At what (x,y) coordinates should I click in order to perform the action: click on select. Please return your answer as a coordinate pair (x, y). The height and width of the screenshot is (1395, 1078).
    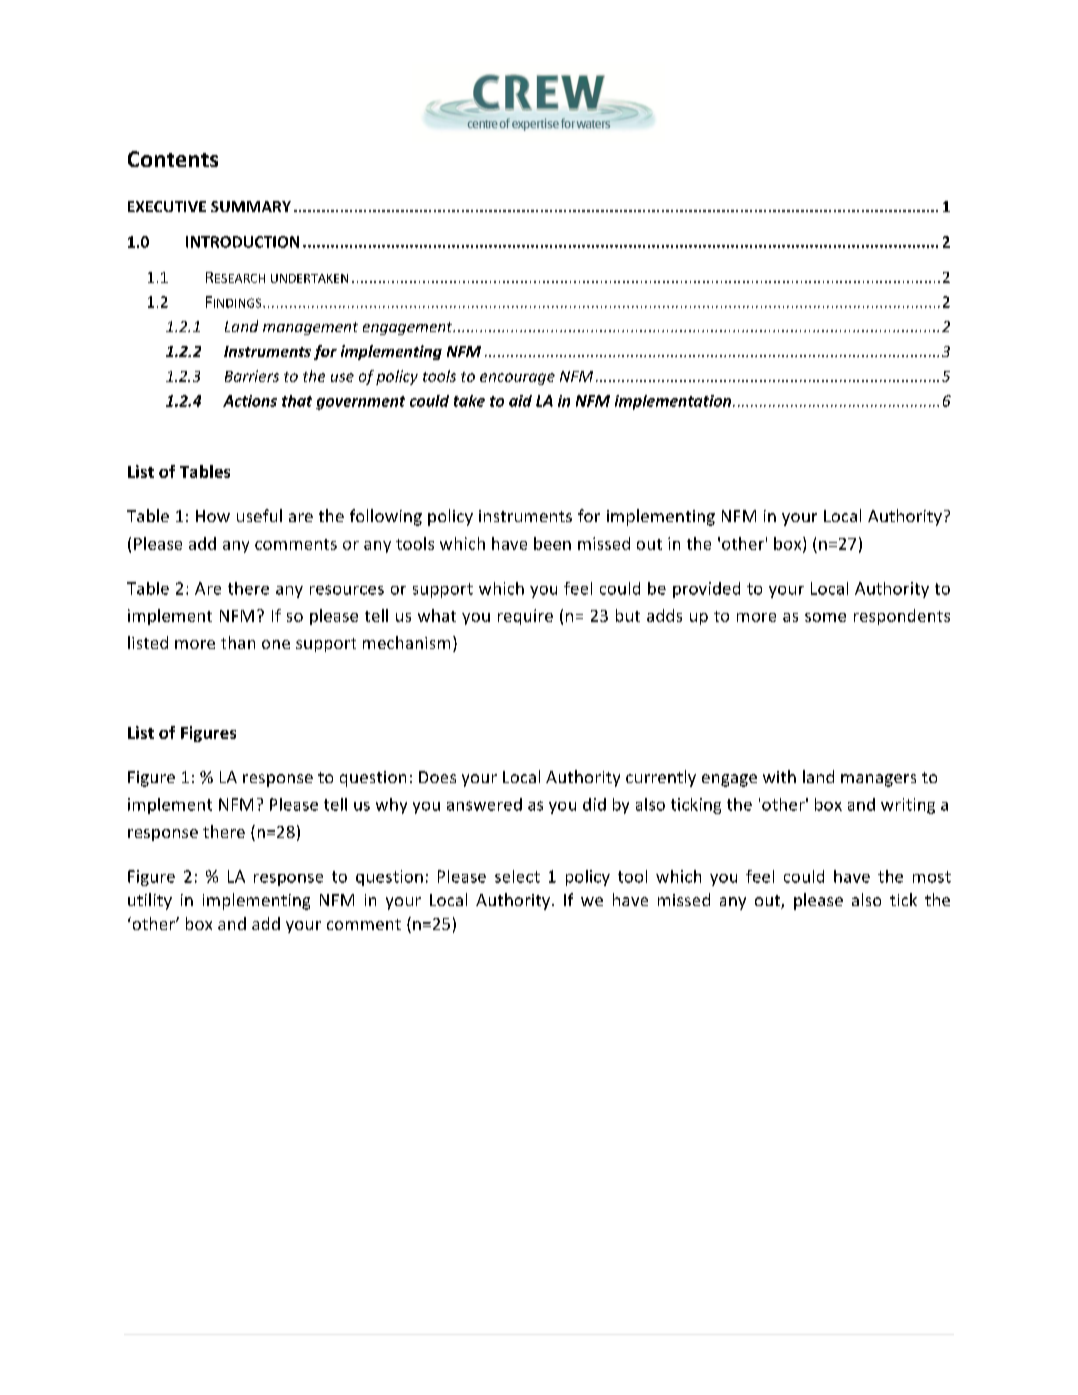
    Looking at the image, I should click on (517, 876).
